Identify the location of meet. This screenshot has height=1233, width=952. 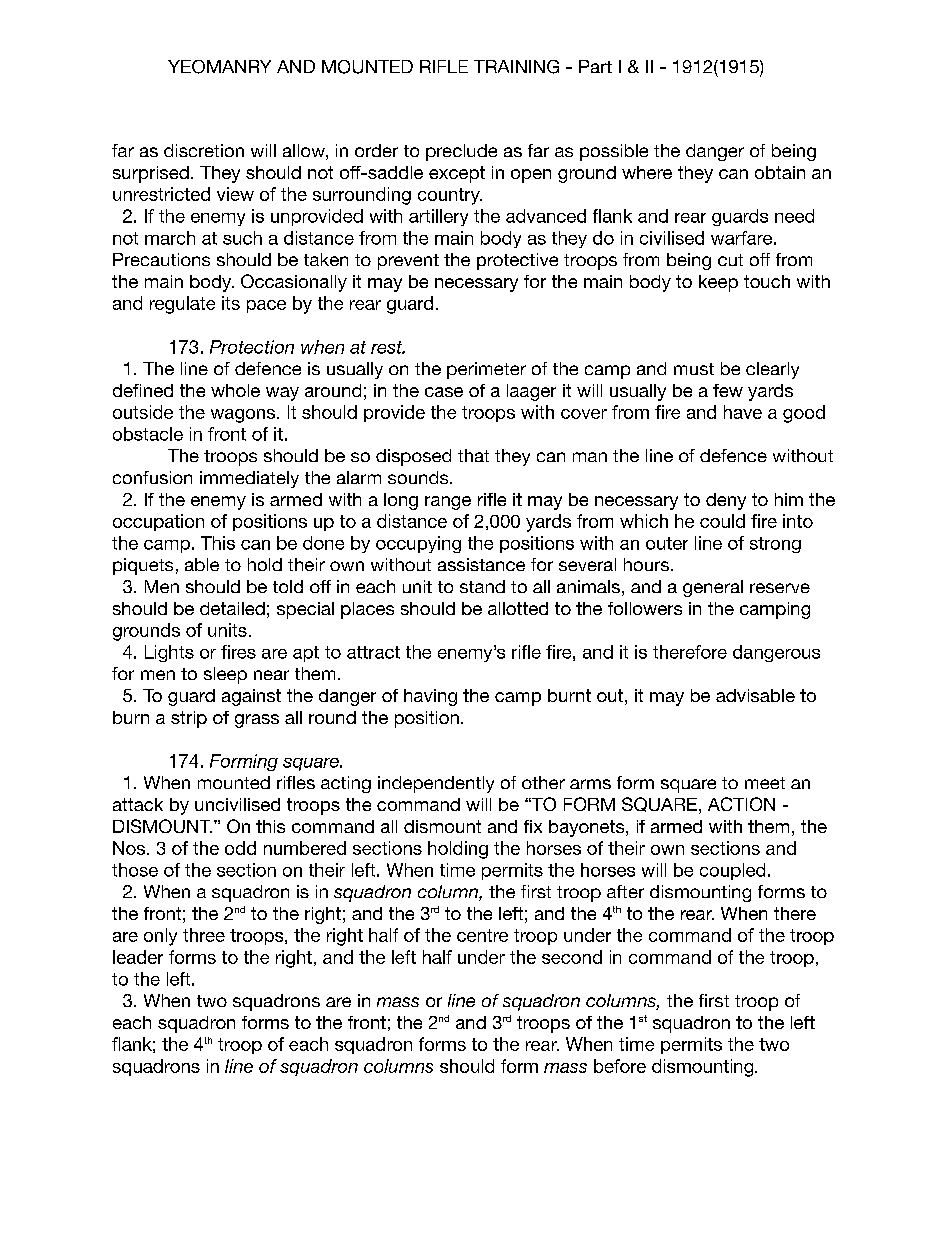
(765, 783).
